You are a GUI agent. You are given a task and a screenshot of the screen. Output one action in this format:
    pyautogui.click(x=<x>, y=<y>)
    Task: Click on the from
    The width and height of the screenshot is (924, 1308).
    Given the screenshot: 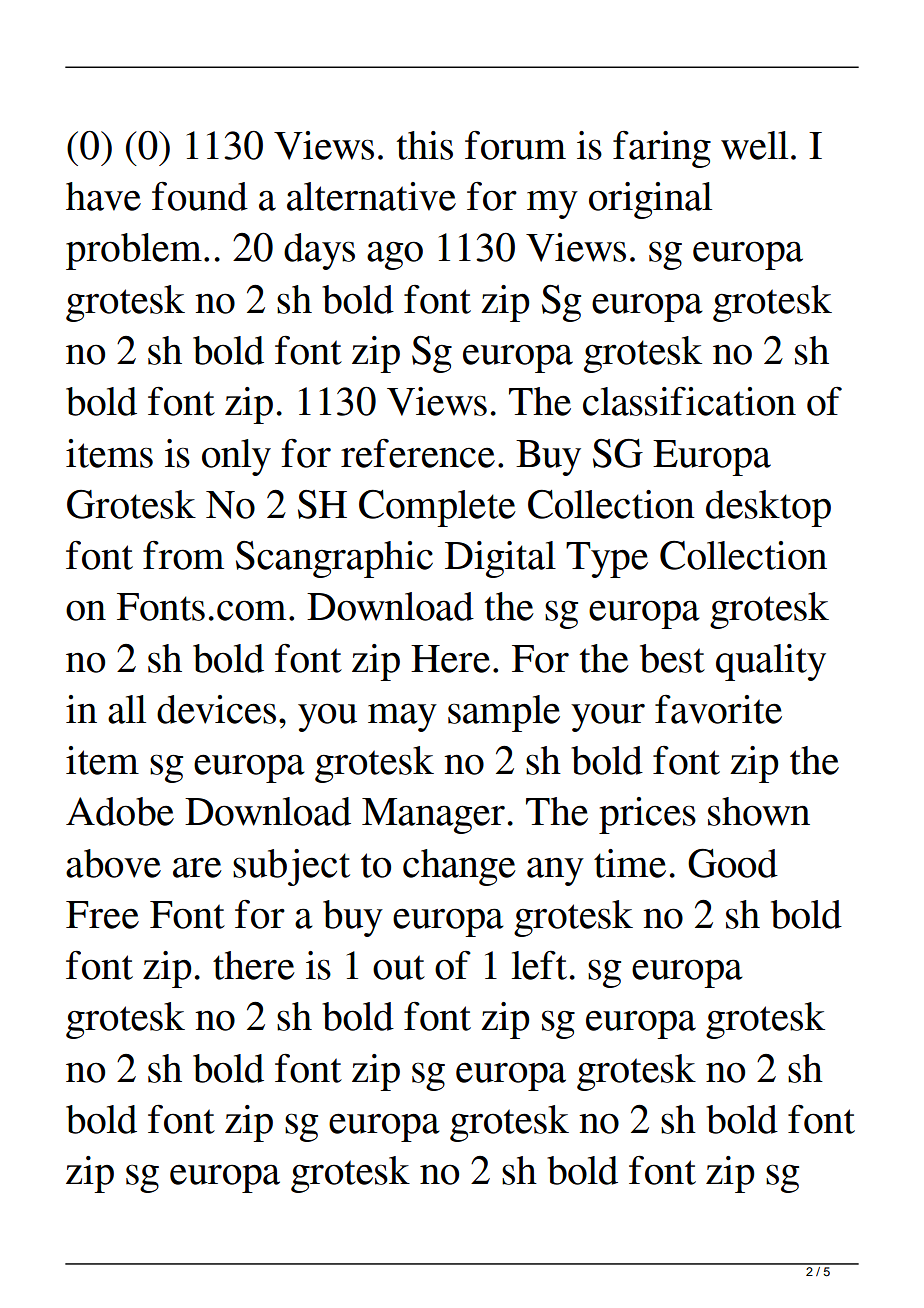 What is the action you would take?
    pyautogui.click(x=183, y=555)
